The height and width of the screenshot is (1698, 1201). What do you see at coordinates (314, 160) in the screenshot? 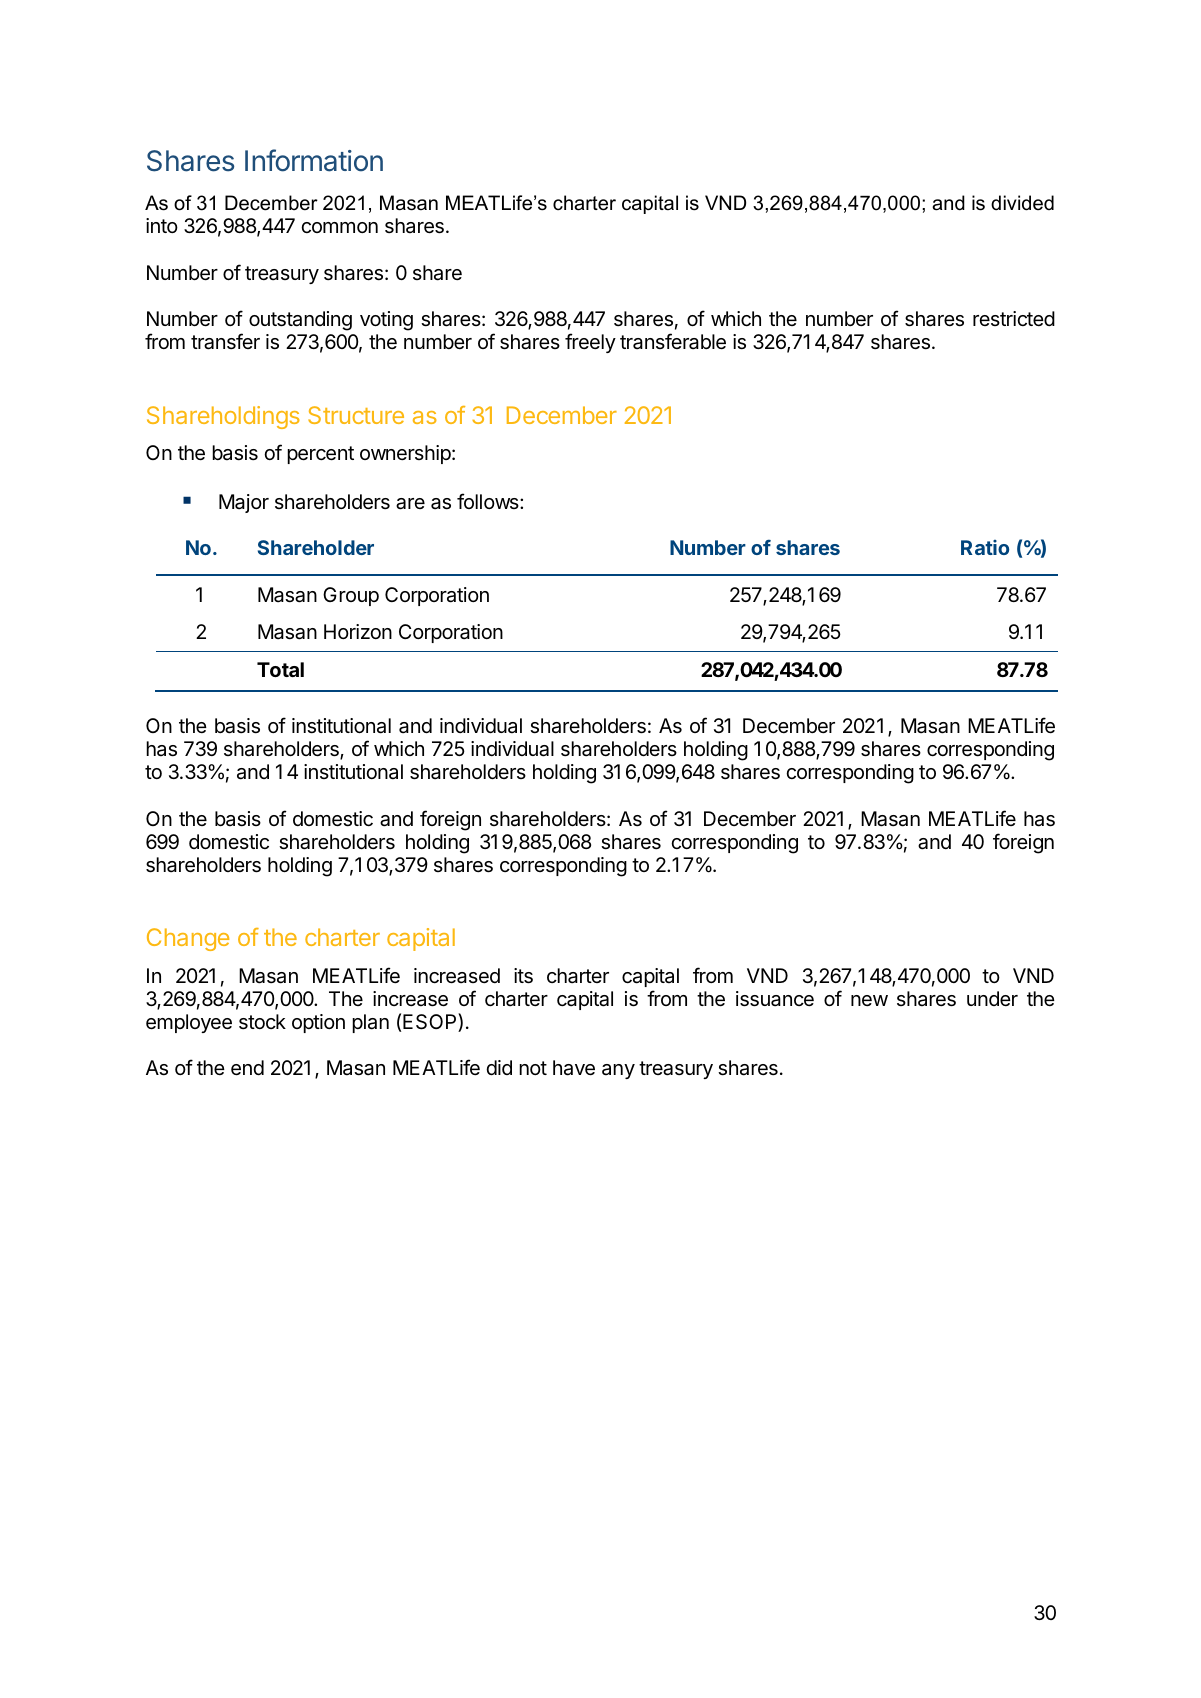
I see `Information` at bounding box center [314, 160].
